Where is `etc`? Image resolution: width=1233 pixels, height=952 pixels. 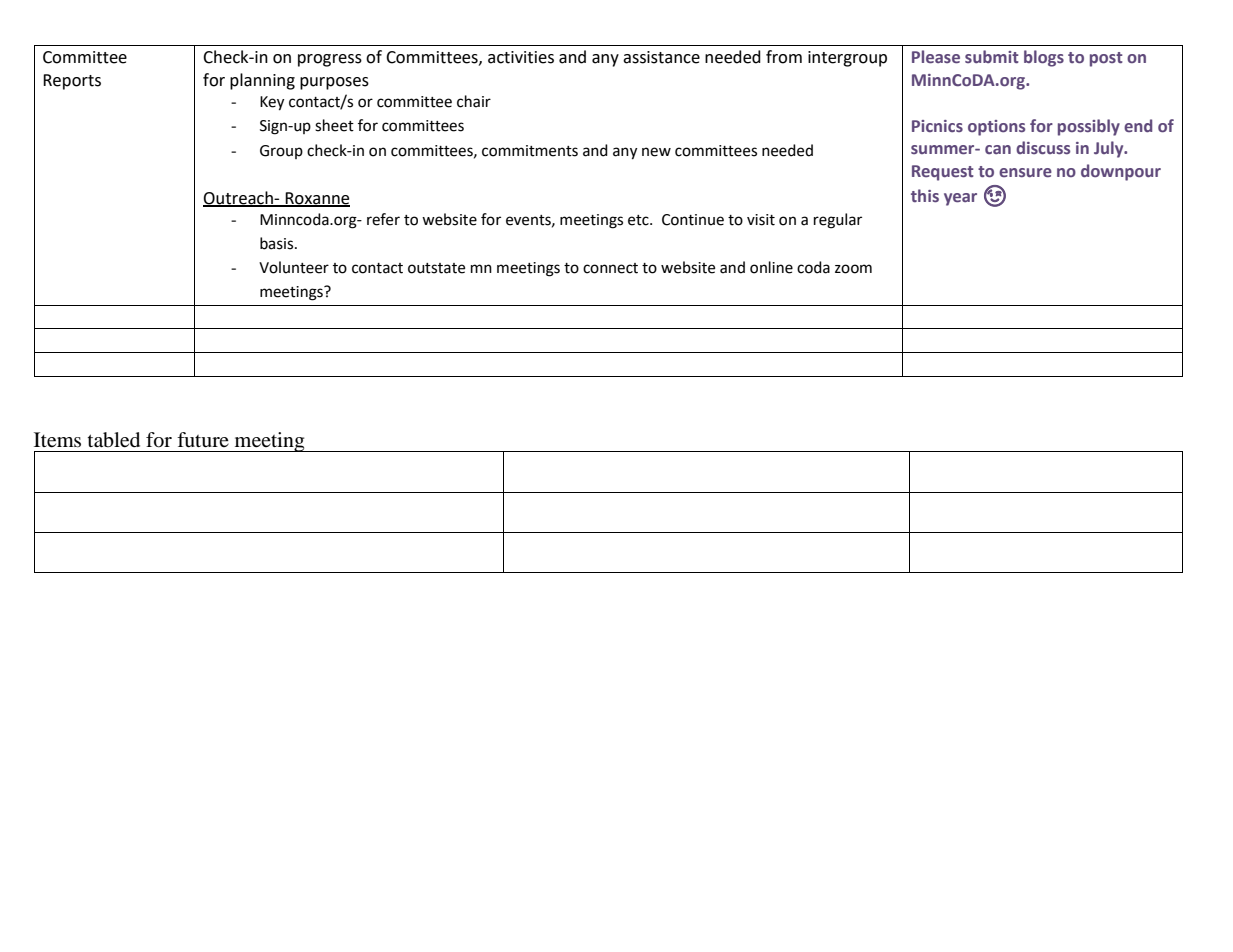
etc is located at coordinates (639, 220).
